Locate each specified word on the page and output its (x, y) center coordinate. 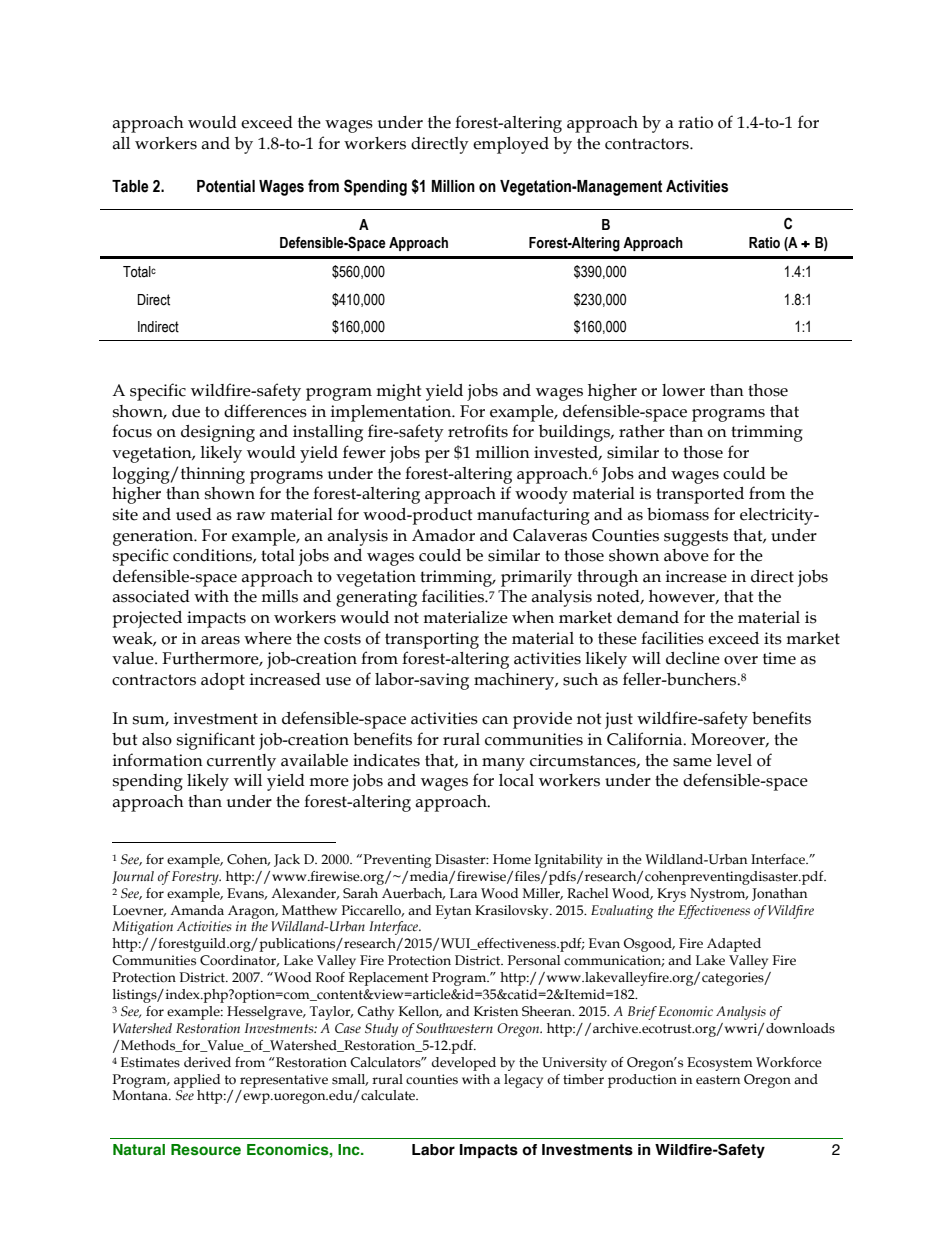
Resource (206, 1150)
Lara (463, 893)
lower (683, 390)
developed (464, 1064)
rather (642, 431)
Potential (226, 186)
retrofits (478, 431)
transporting (432, 640)
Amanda (197, 910)
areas (220, 640)
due (186, 411)
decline (693, 658)
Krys (671, 895)
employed (511, 145)
